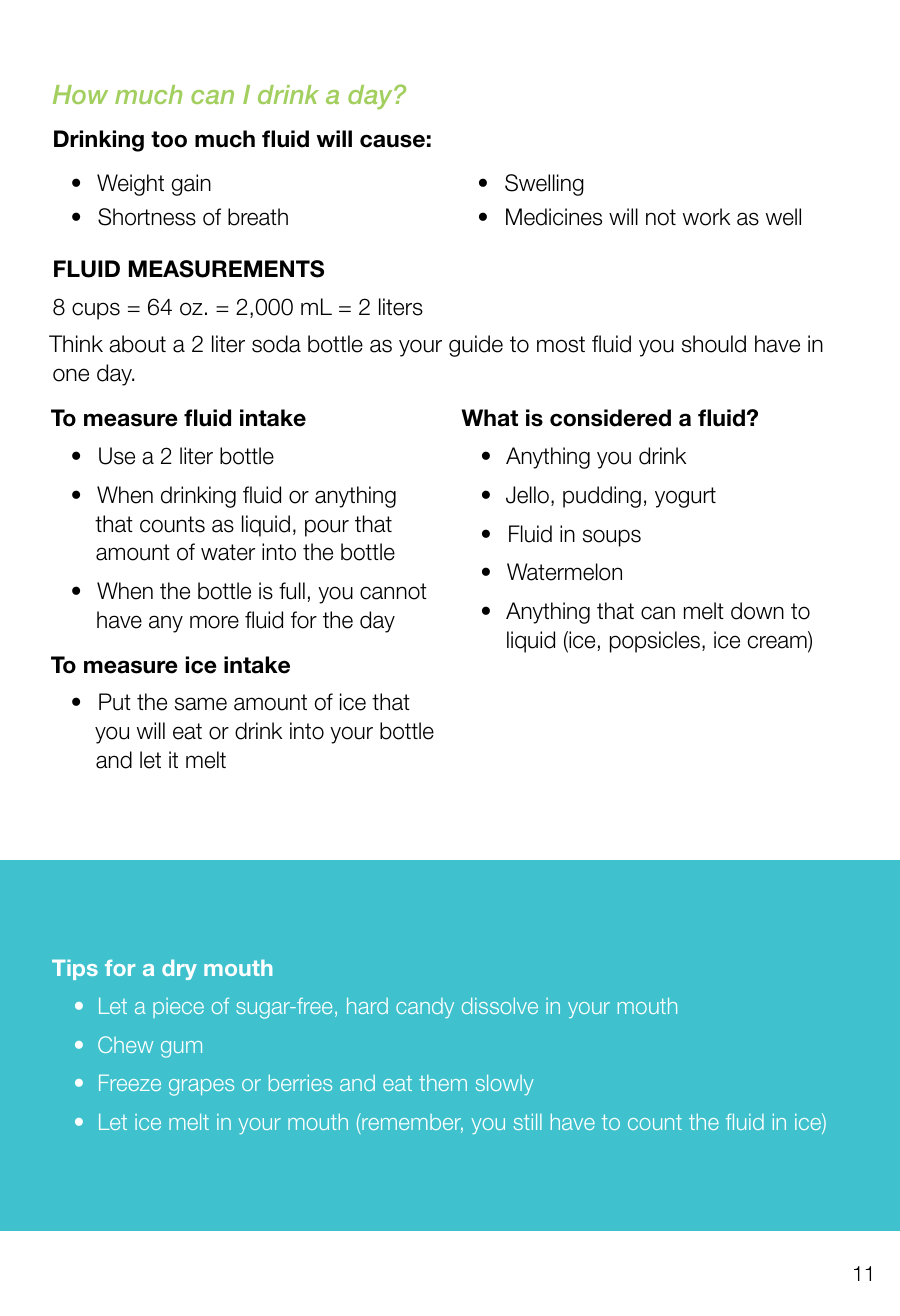  I want to click on Medicines, so click(554, 217).
